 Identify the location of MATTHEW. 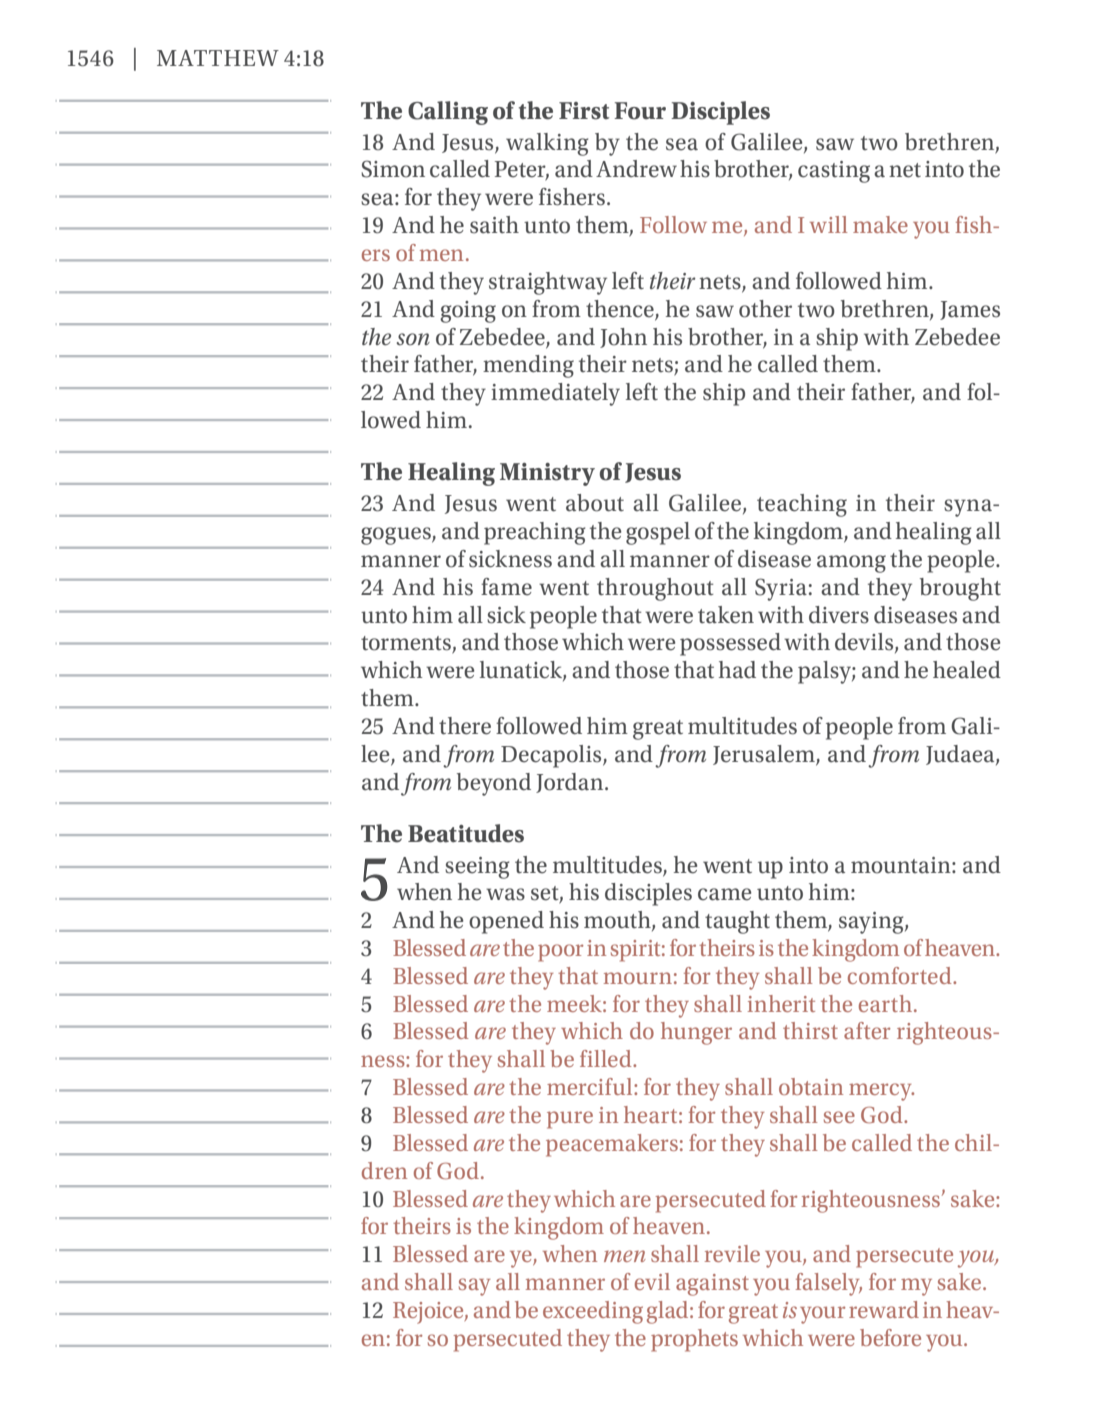
(218, 58).
